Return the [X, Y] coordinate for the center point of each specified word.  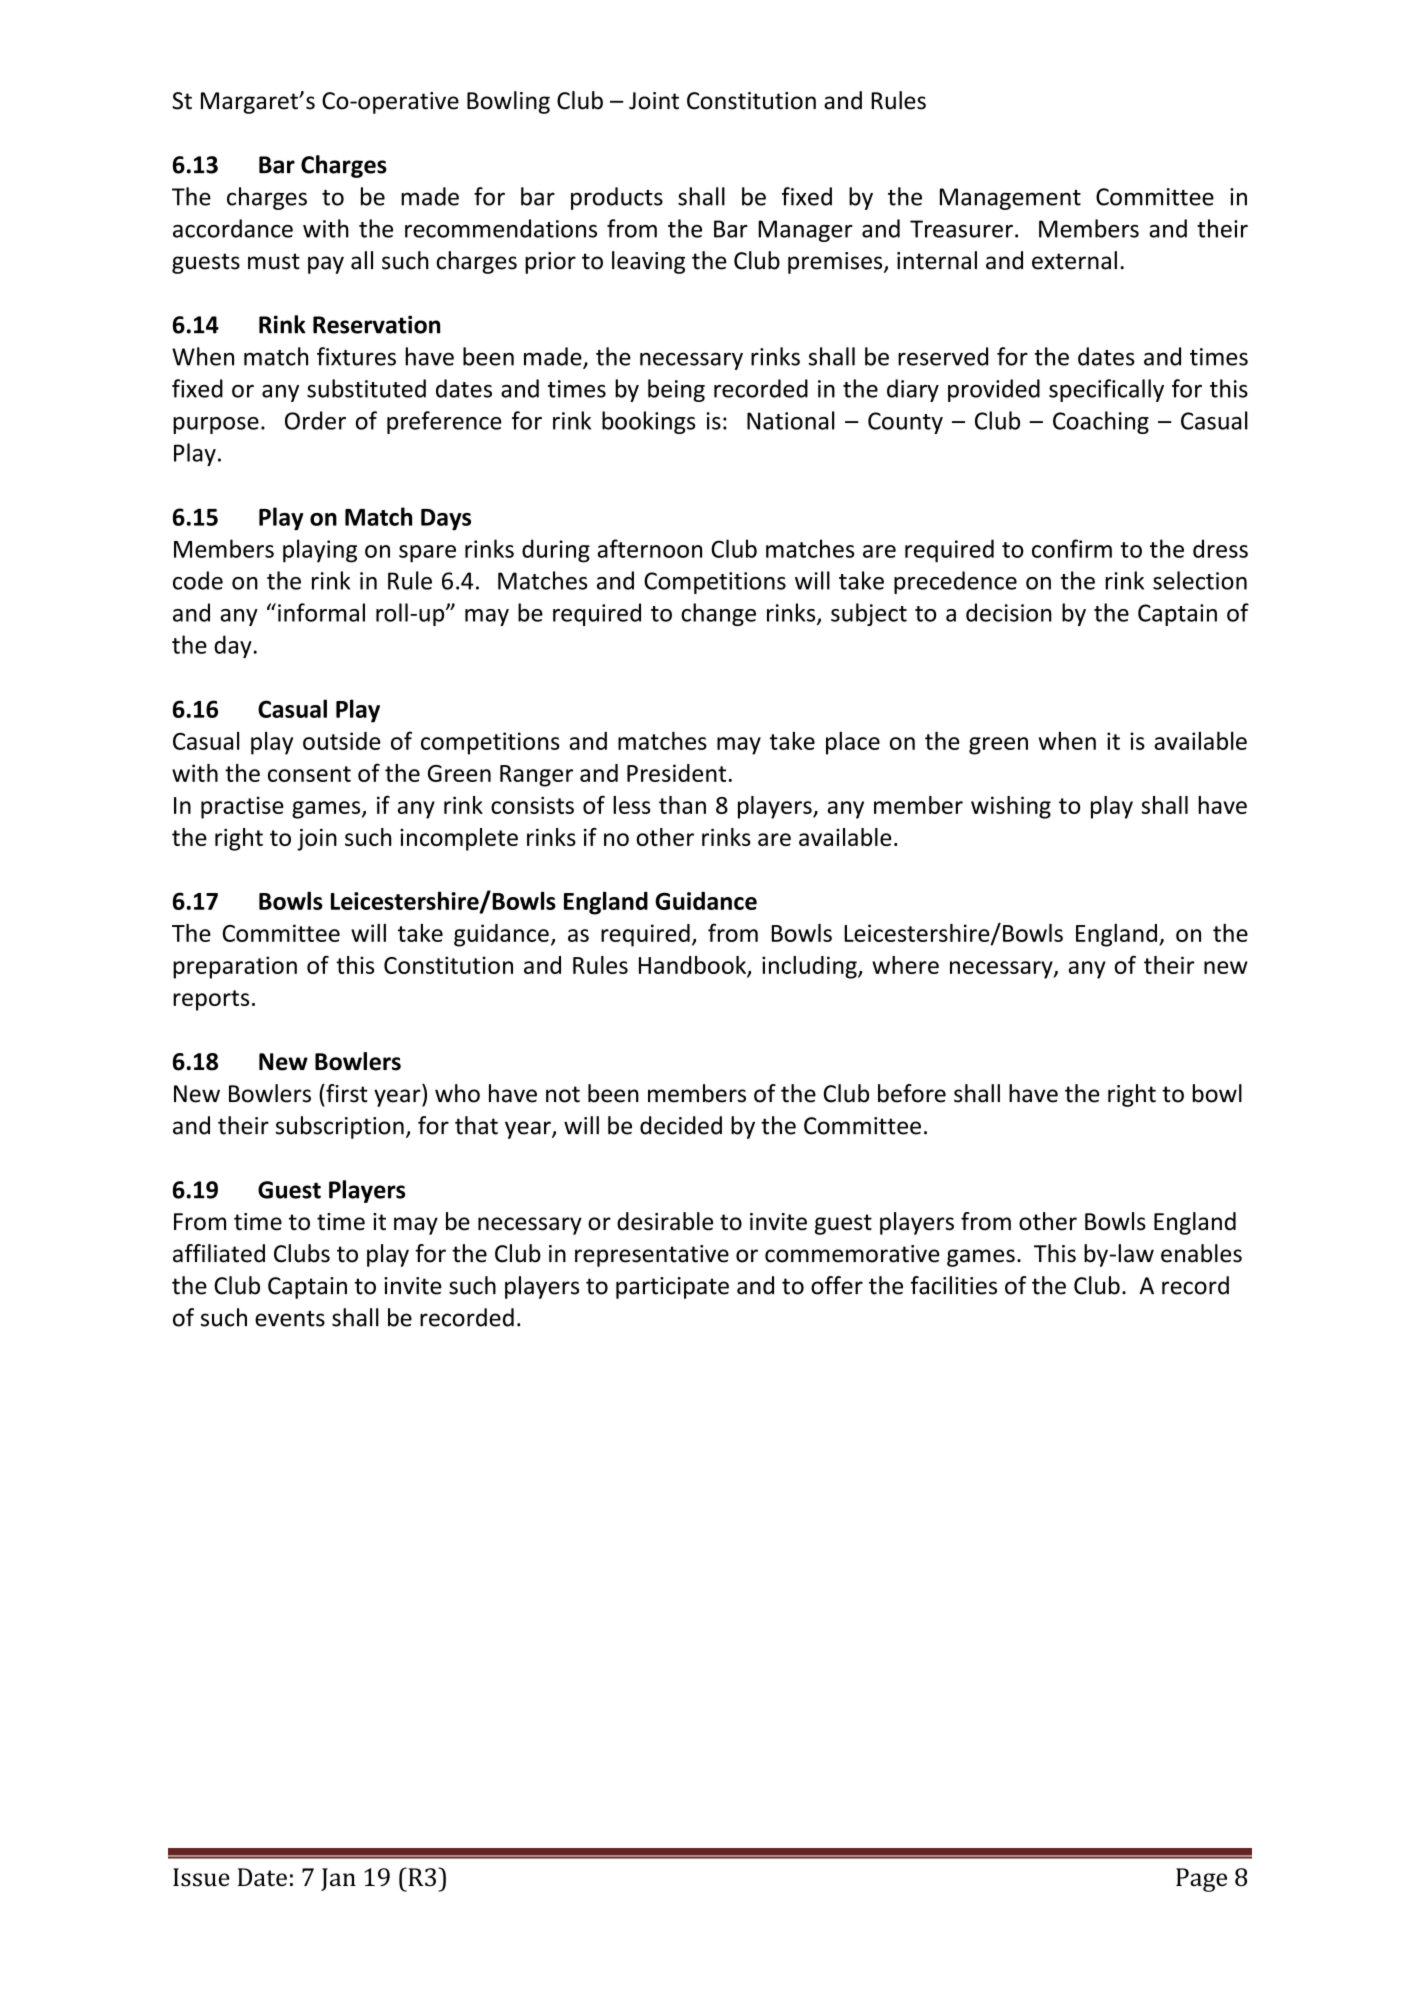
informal [321, 612]
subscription [340, 1127]
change [718, 614]
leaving [648, 262]
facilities [954, 1285]
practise [242, 807]
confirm [1072, 548]
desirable [665, 1221]
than [682, 805]
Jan [338, 1879]
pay [326, 265]
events [290, 1318]
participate [672, 1288]
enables [1201, 1253]
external [1074, 260]
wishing [1011, 807]
